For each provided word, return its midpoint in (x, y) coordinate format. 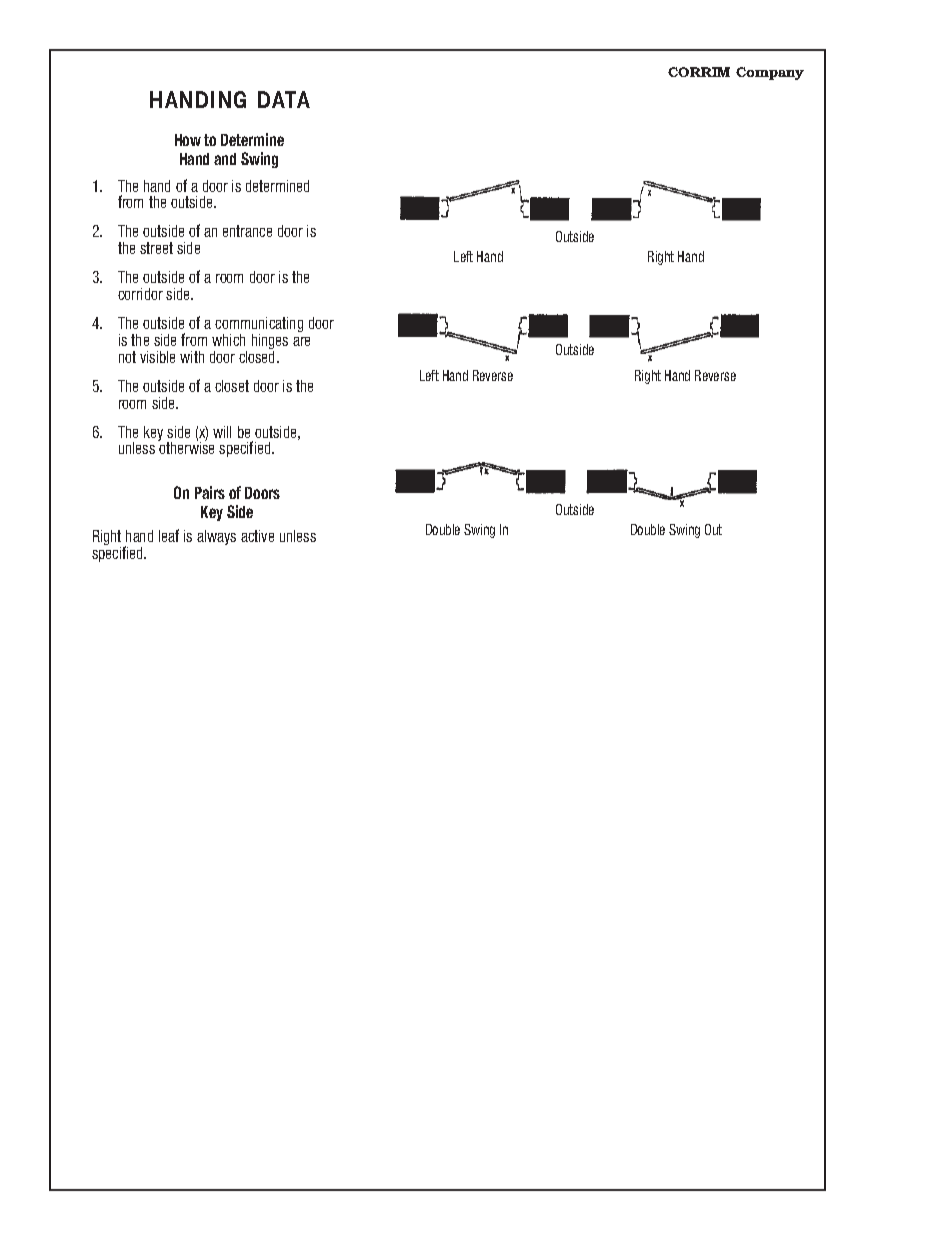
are (301, 341)
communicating (259, 326)
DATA (284, 99)
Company (770, 73)
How (188, 140)
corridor (140, 294)
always (216, 537)
